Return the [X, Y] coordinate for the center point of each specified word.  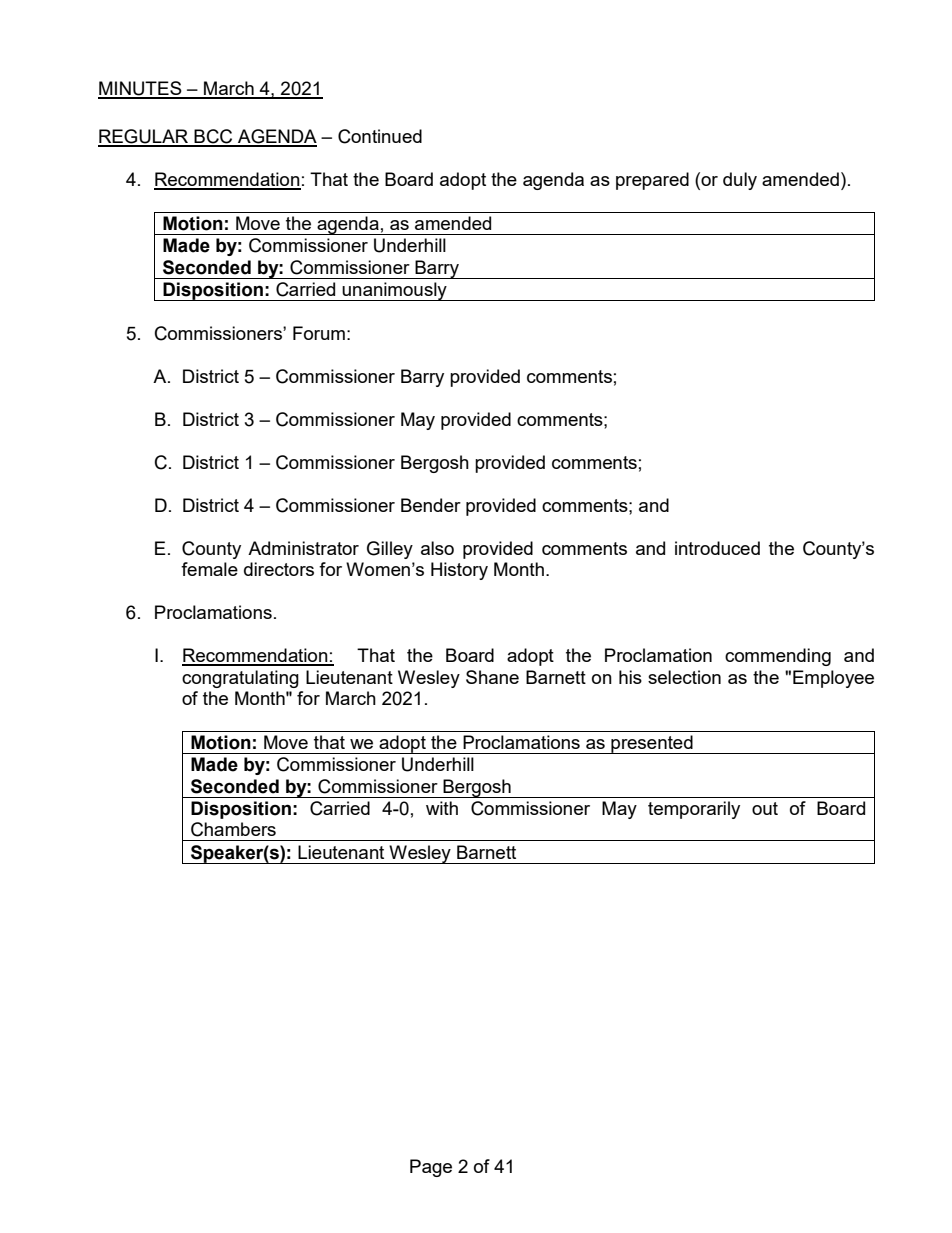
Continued [380, 136]
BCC [213, 137]
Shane [492, 677]
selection [684, 677]
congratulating [240, 679]
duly [740, 181]
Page [431, 1168]
